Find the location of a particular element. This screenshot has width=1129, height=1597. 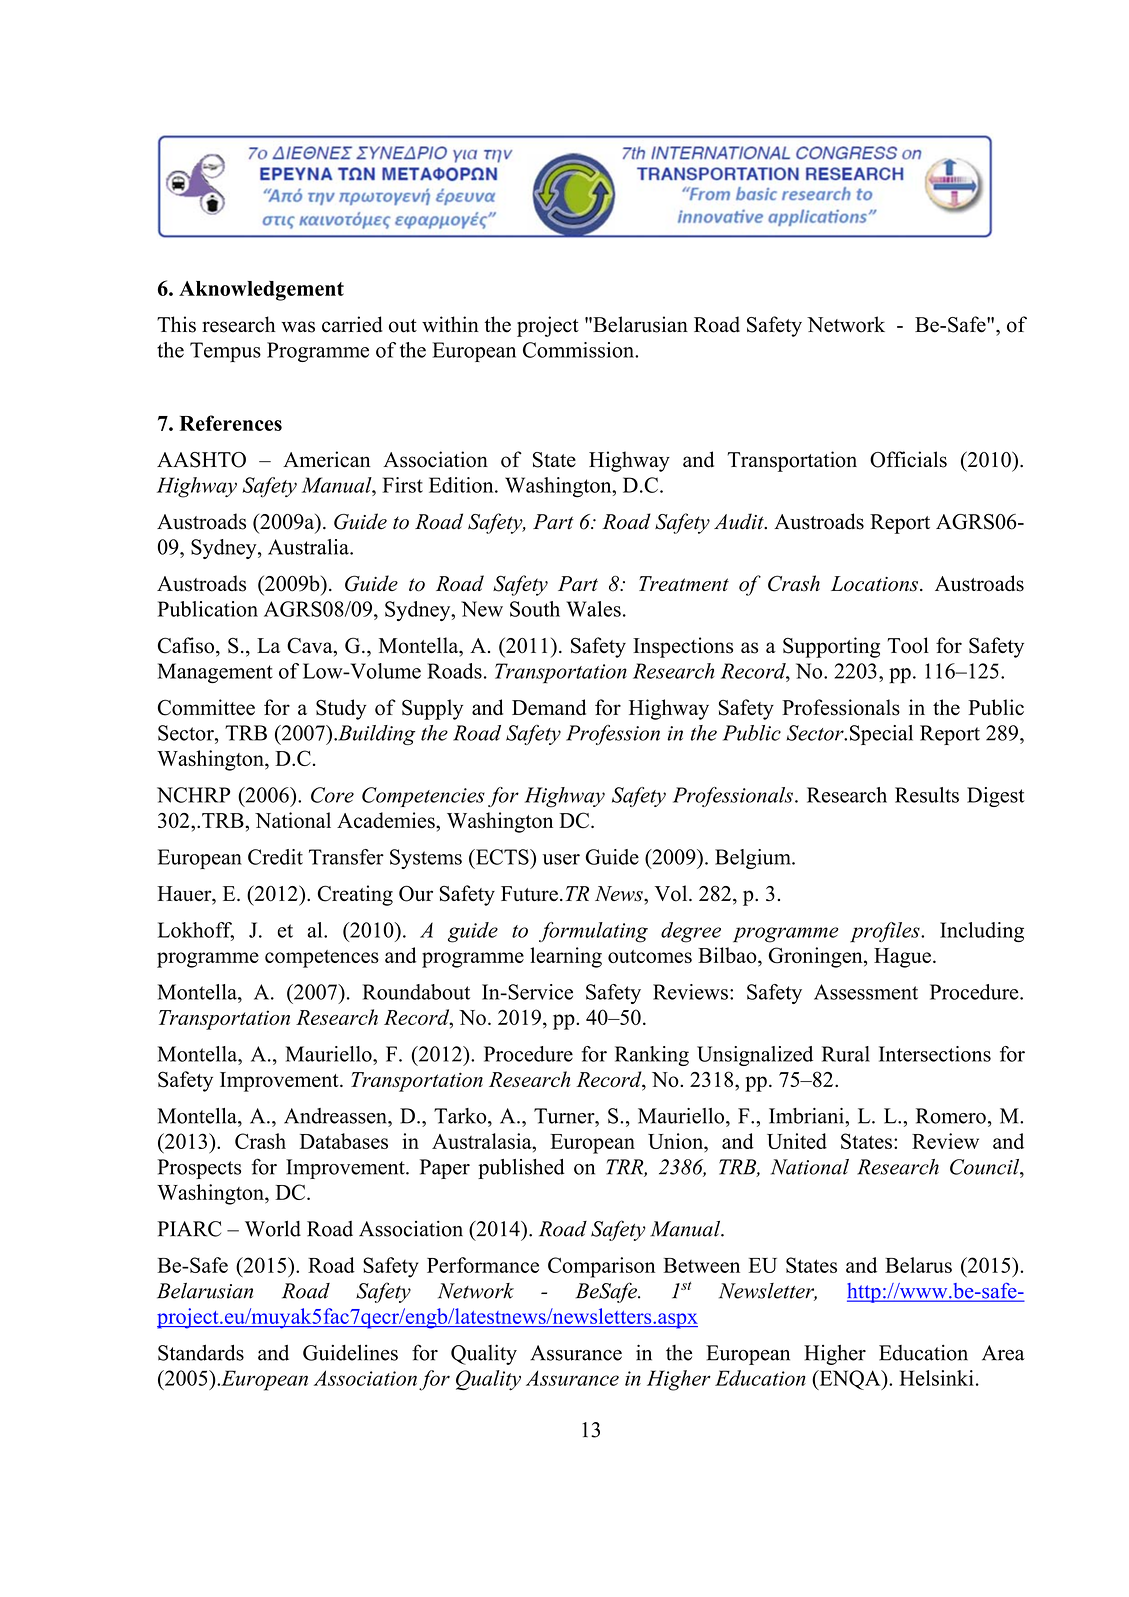

Commission is located at coordinates (579, 350).
